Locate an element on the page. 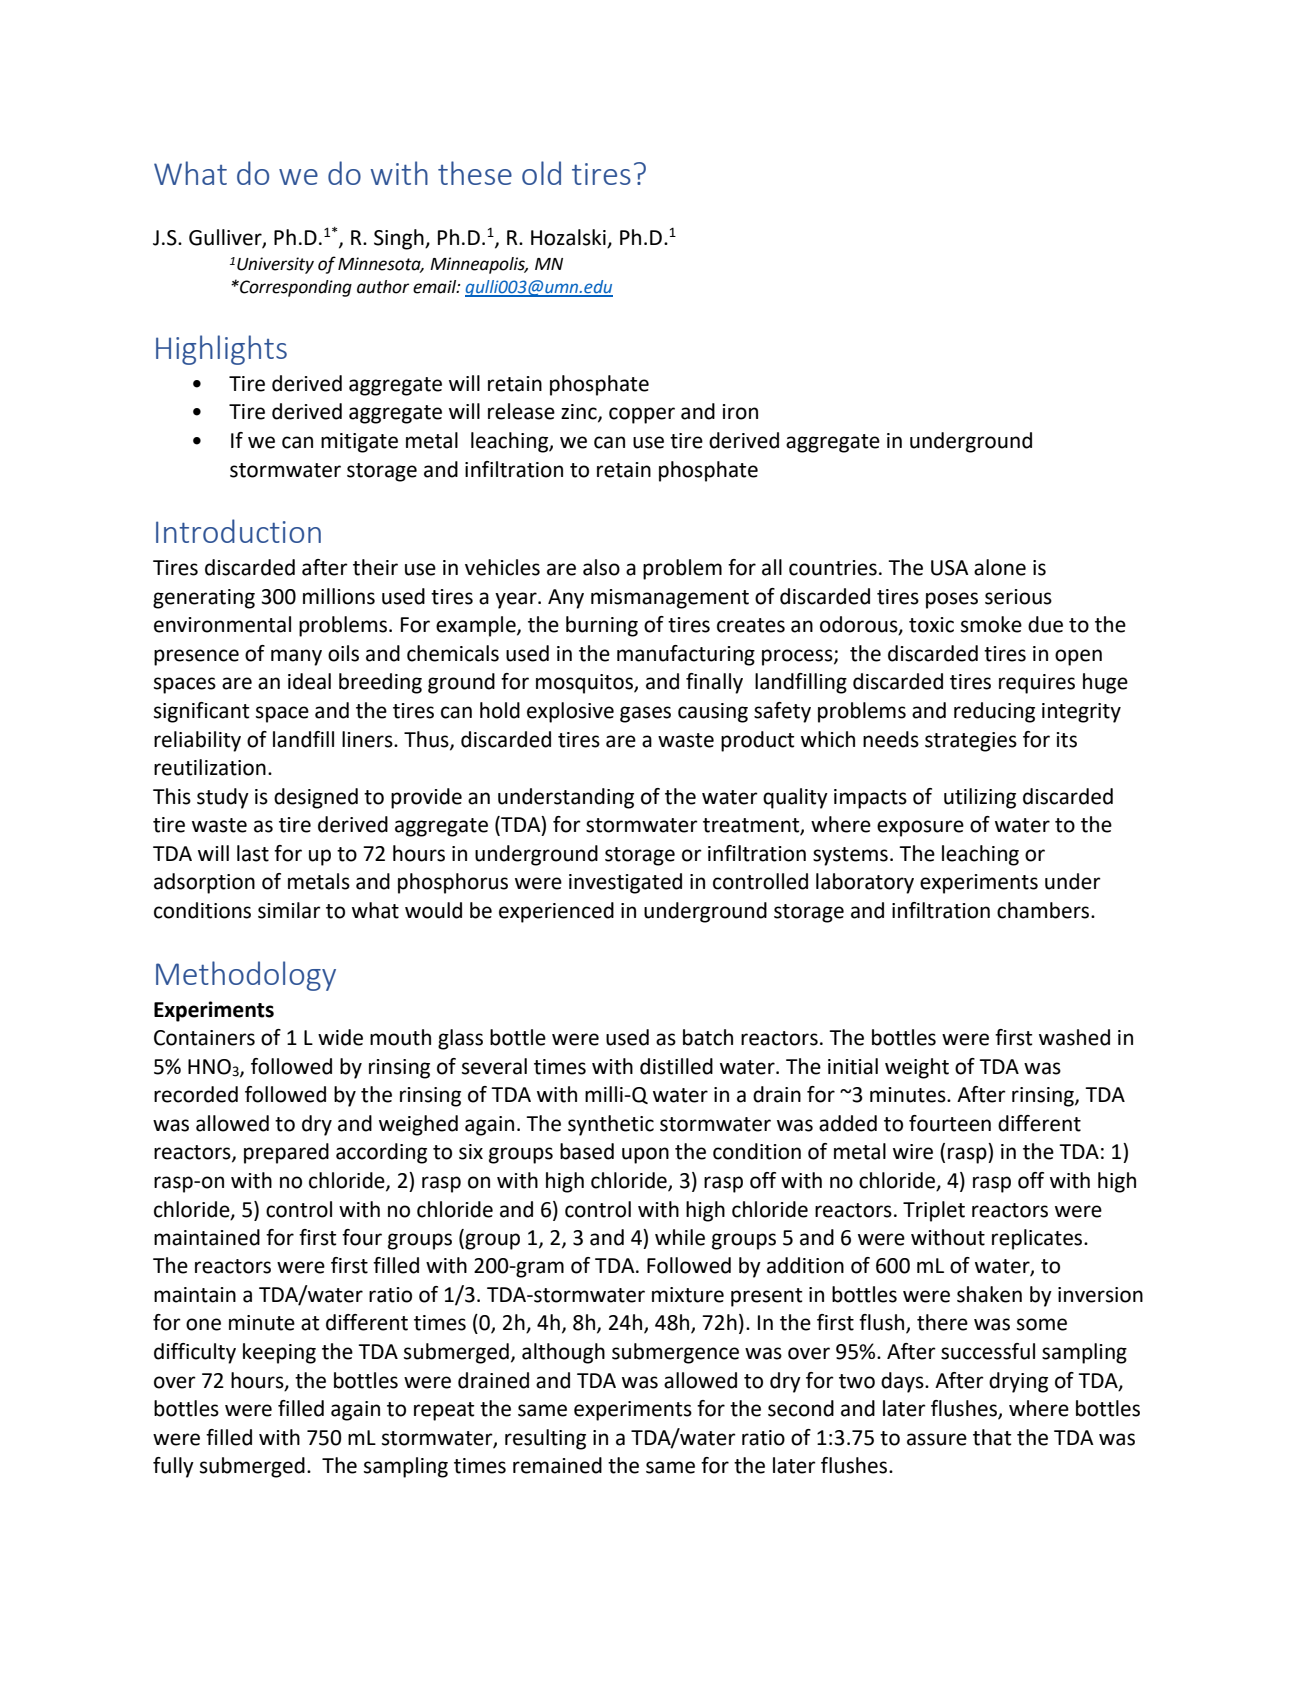 Image resolution: width=1301 pixels, height=1684 pixels. Corresponding is located at coordinates (295, 288).
